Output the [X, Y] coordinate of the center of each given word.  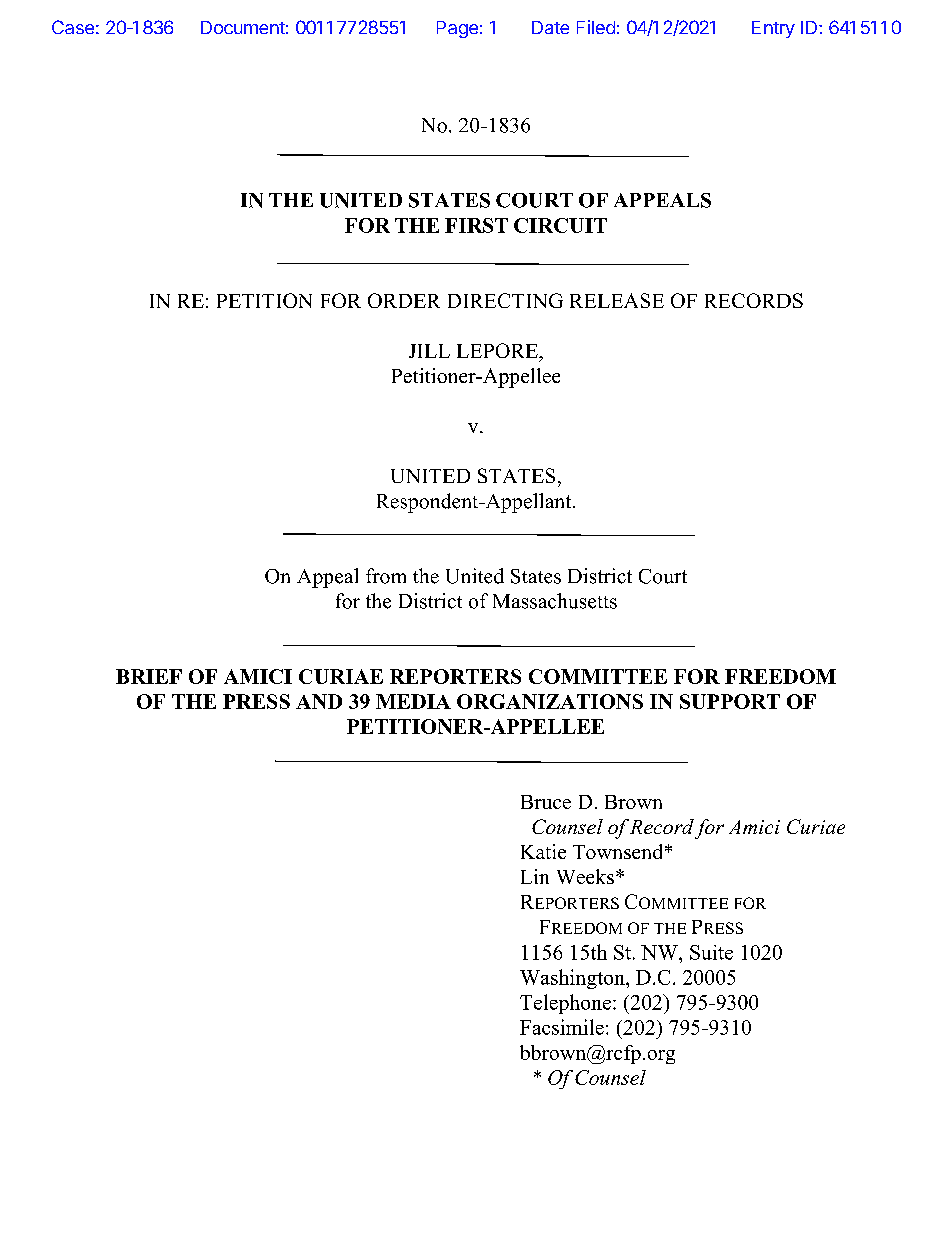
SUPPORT [730, 701]
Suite [711, 952]
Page [457, 29]
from [386, 576]
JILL [429, 351]
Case [73, 27]
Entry [773, 29]
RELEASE [617, 300]
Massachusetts [555, 601]
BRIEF [149, 676]
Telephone [565, 1004]
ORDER [404, 300]
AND [319, 701]
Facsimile [562, 1027]
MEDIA [413, 701]
